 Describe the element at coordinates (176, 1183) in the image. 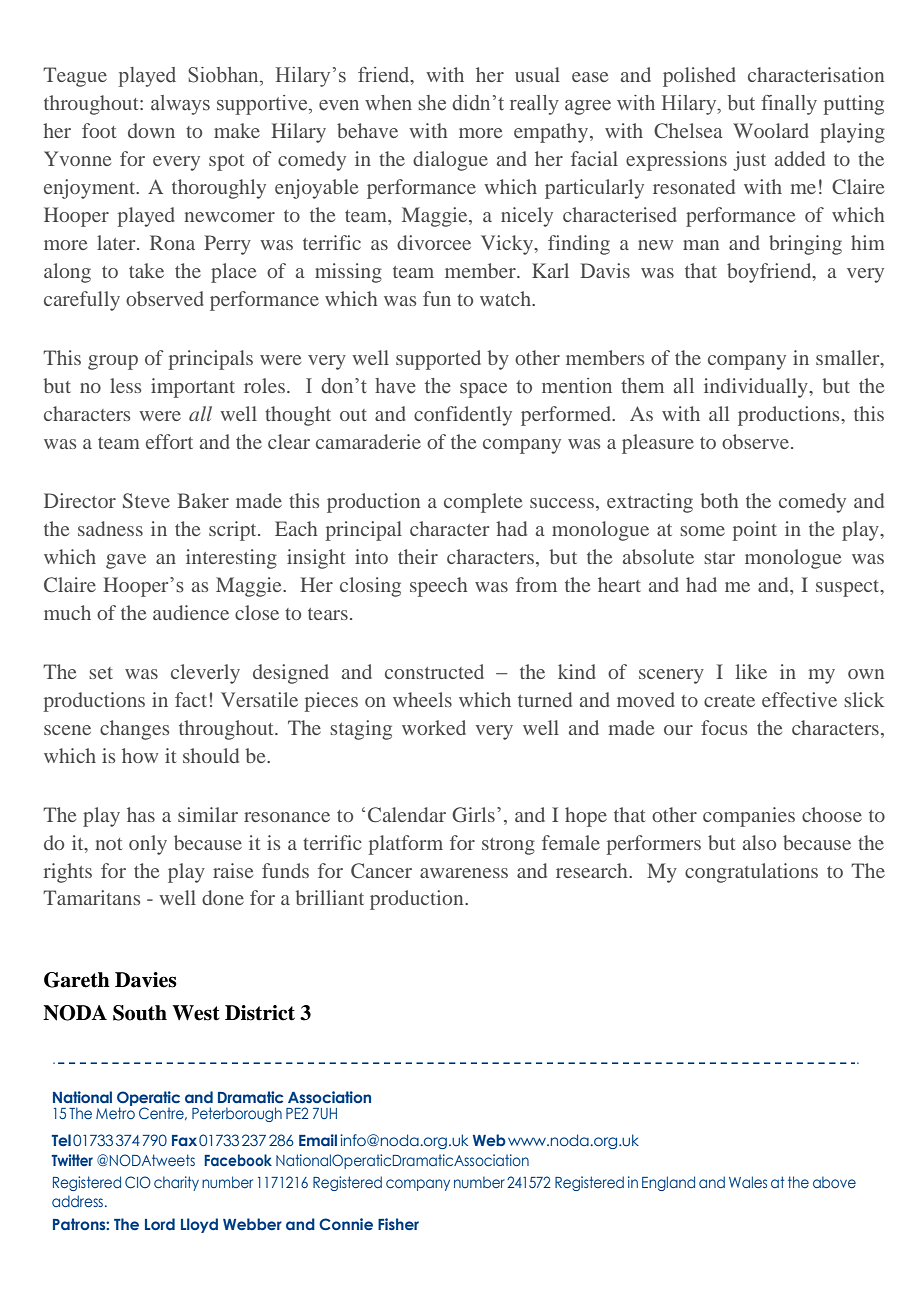

I see `charity` at that location.
